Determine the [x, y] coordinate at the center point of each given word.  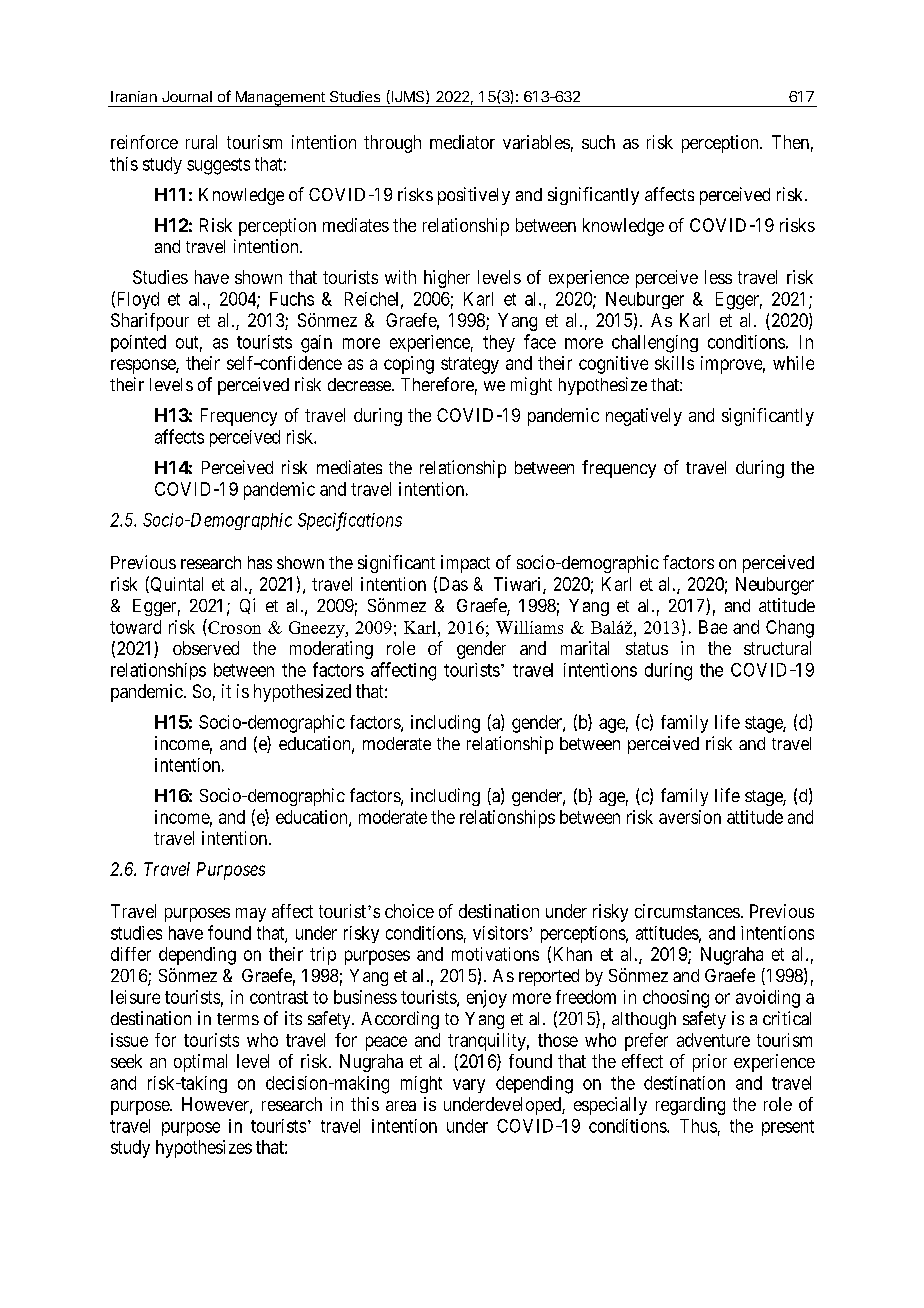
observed [206, 648]
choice [409, 911]
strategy [470, 365]
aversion [690, 817]
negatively [644, 417]
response [144, 366]
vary [469, 1086]
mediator [462, 142]
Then [790, 142]
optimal [200, 1063]
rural [201, 142]
